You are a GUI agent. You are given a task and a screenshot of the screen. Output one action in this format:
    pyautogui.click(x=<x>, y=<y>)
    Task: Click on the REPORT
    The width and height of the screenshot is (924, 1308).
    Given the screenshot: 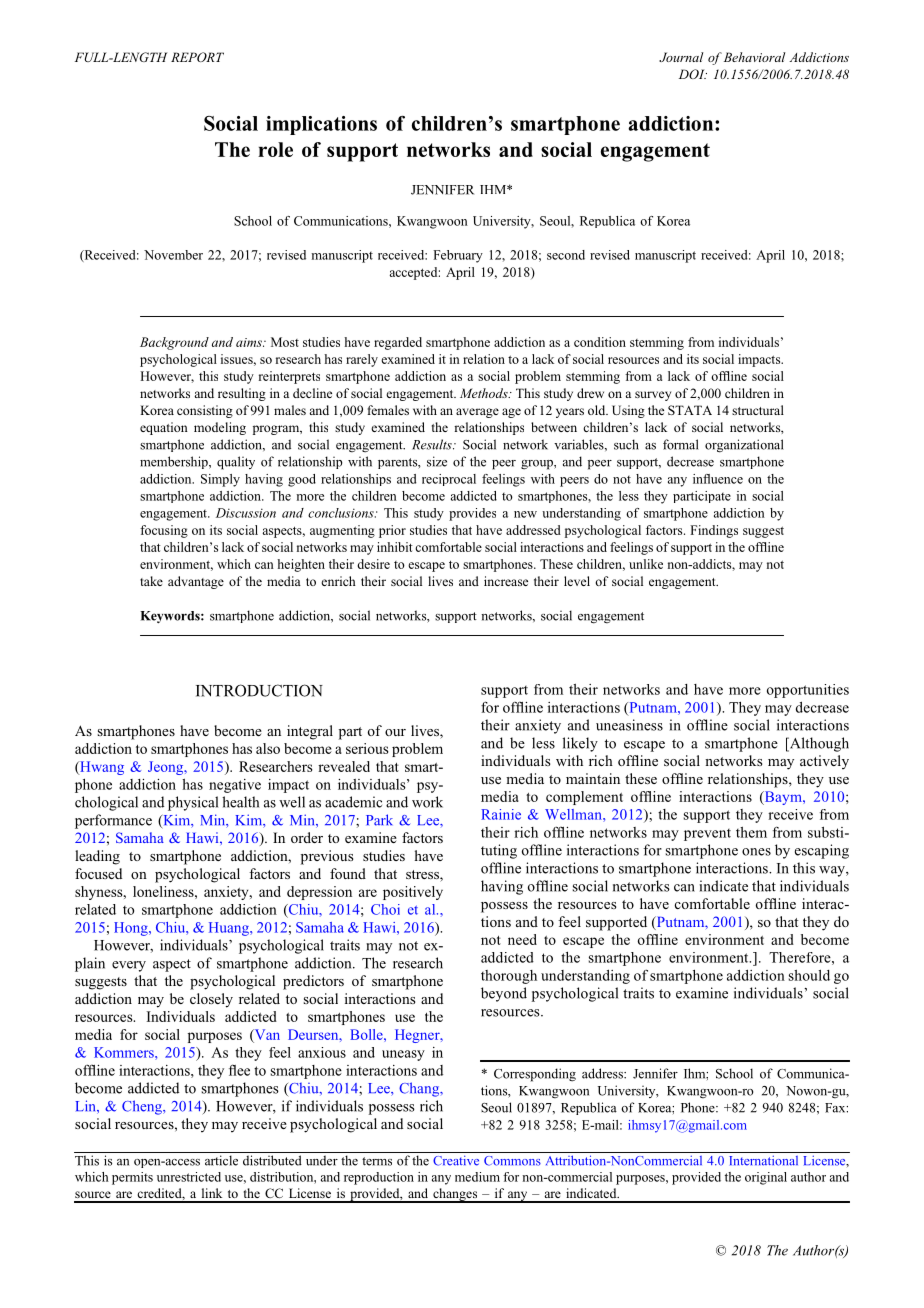 What is the action you would take?
    pyautogui.click(x=197, y=57)
